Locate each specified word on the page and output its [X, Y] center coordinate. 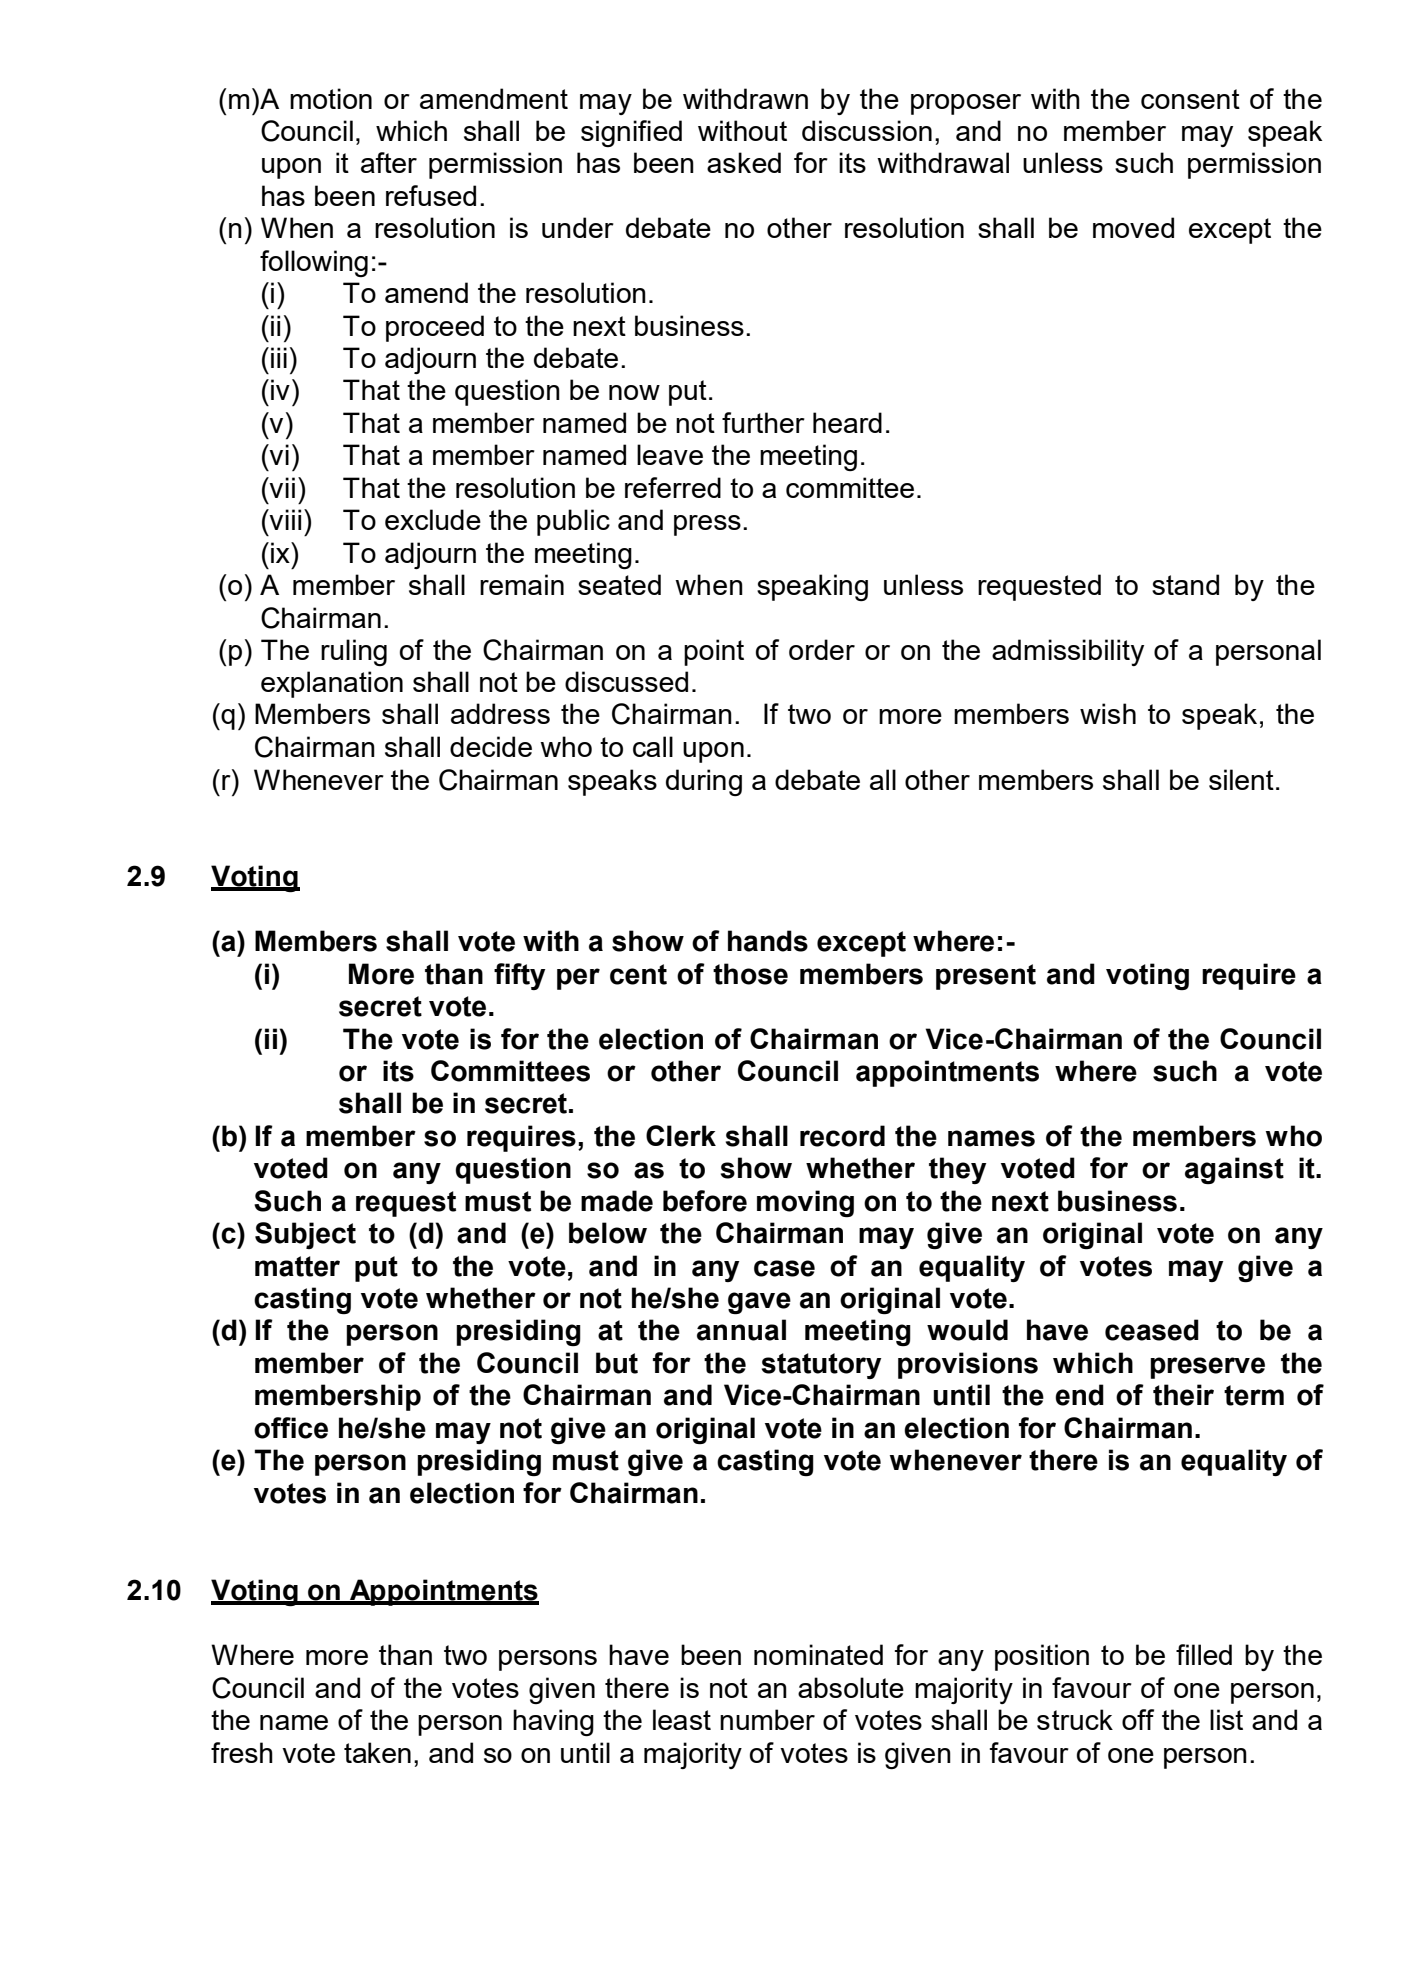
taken [377, 1752]
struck [1075, 1719]
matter [297, 1266]
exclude [433, 519]
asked [744, 162]
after [389, 162]
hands [768, 941]
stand [1185, 584]
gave [759, 1303]
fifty [519, 976]
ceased [1152, 1330]
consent [1190, 99]
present [986, 977]
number [767, 1719]
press [707, 525]
